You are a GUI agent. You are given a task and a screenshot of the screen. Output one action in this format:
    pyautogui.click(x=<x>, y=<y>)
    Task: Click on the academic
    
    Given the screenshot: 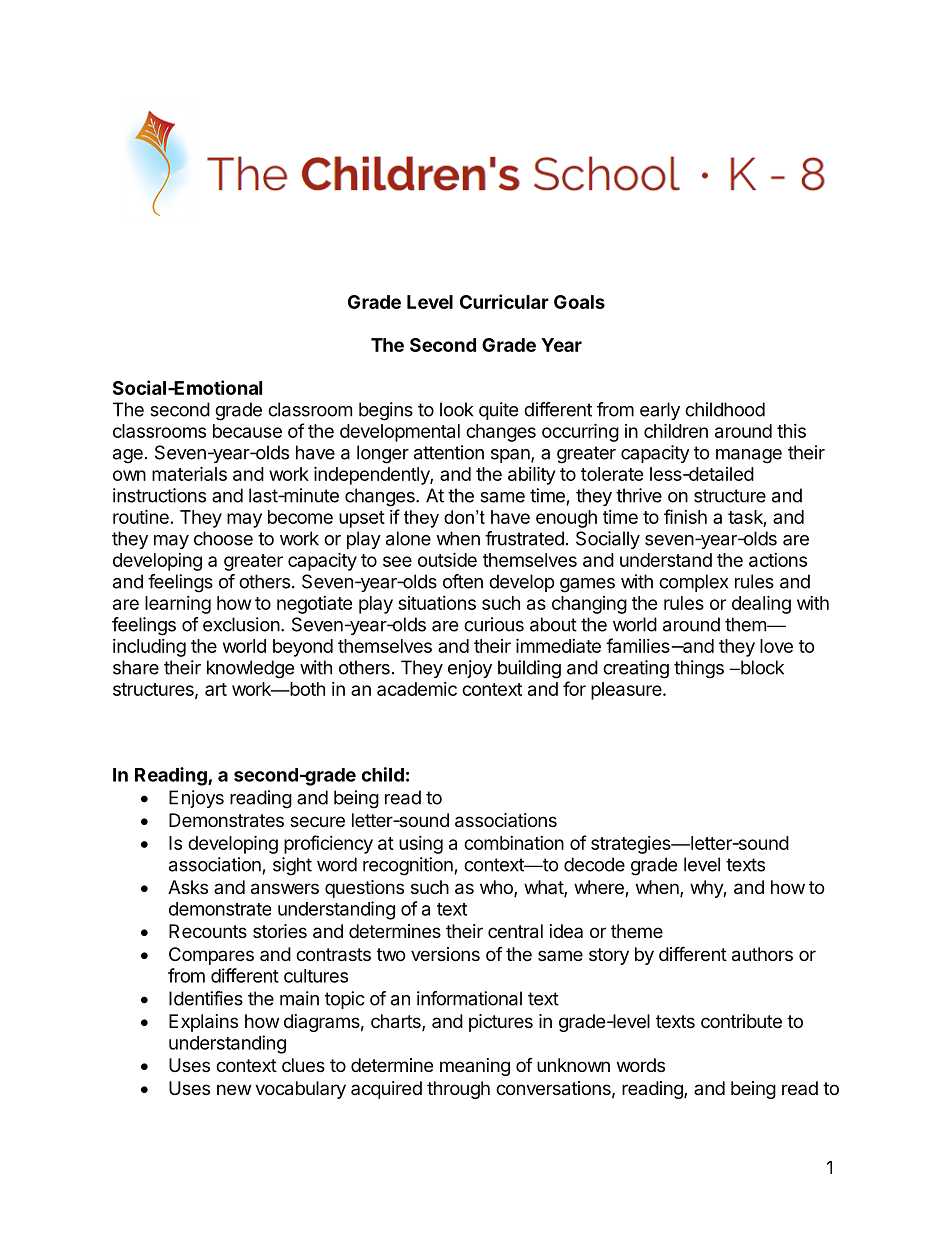 What is the action you would take?
    pyautogui.click(x=417, y=689)
